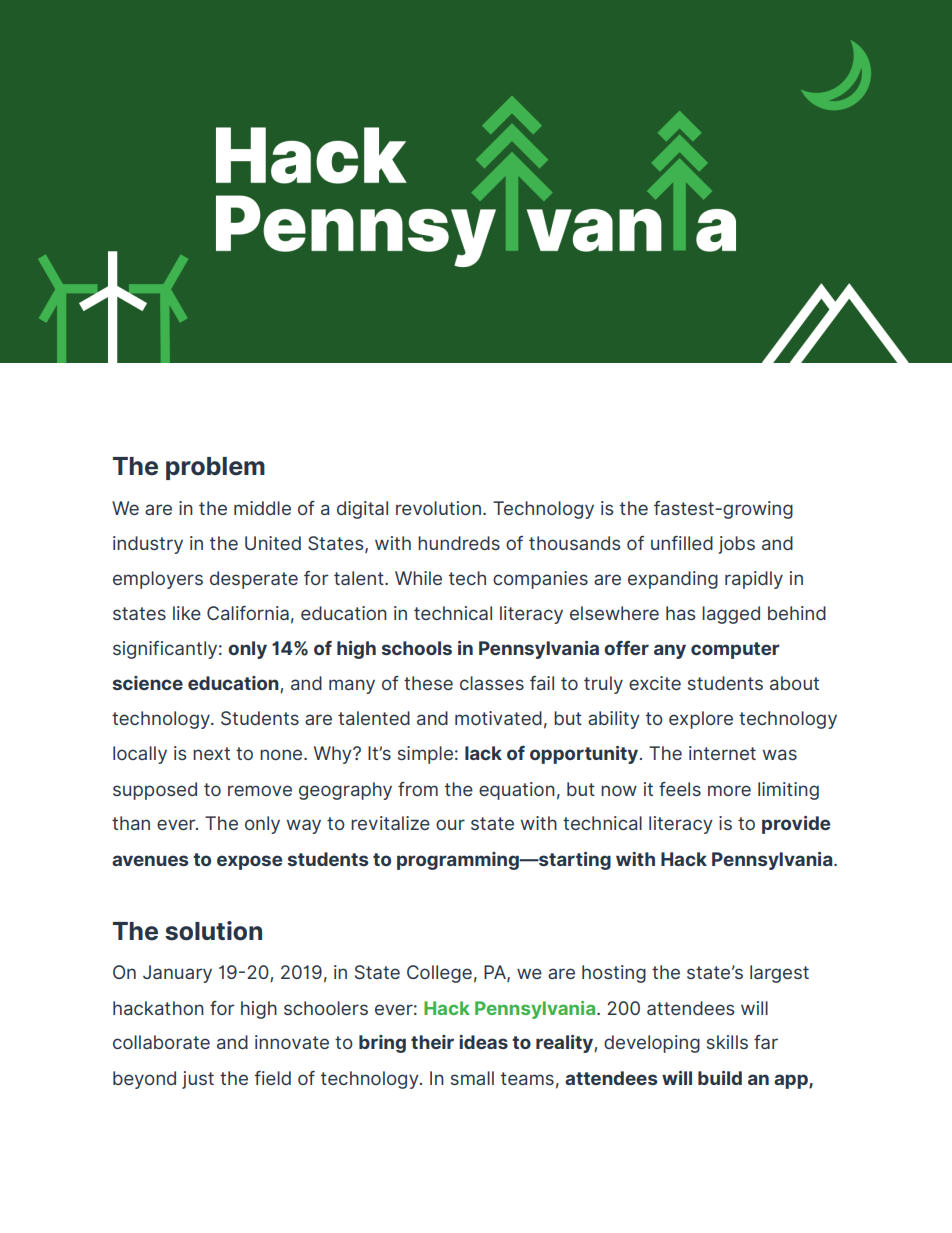  Describe the element at coordinates (438, 508) in the image. I see `revolution` at that location.
